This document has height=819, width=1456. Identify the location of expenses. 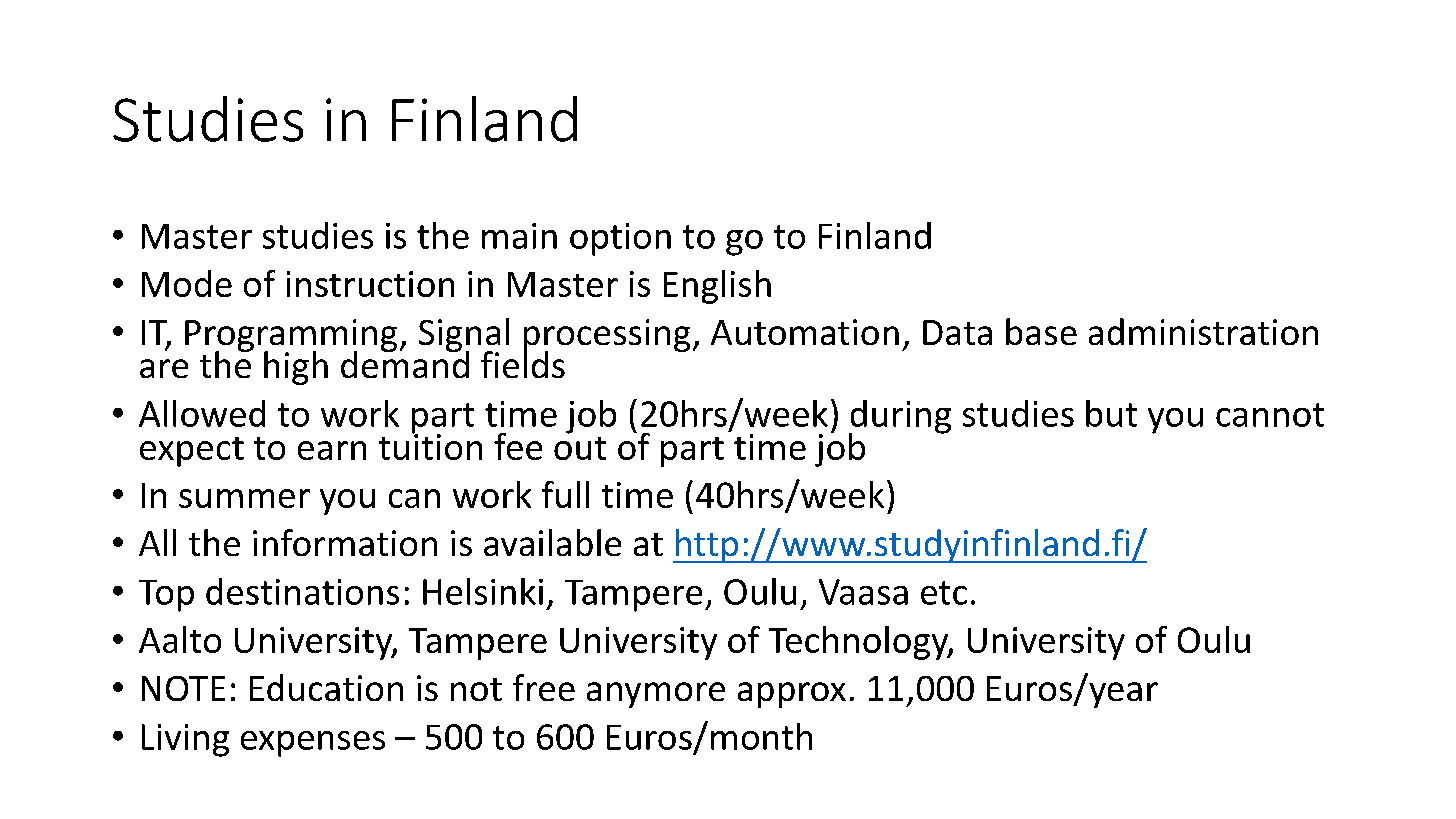
(313, 744).
